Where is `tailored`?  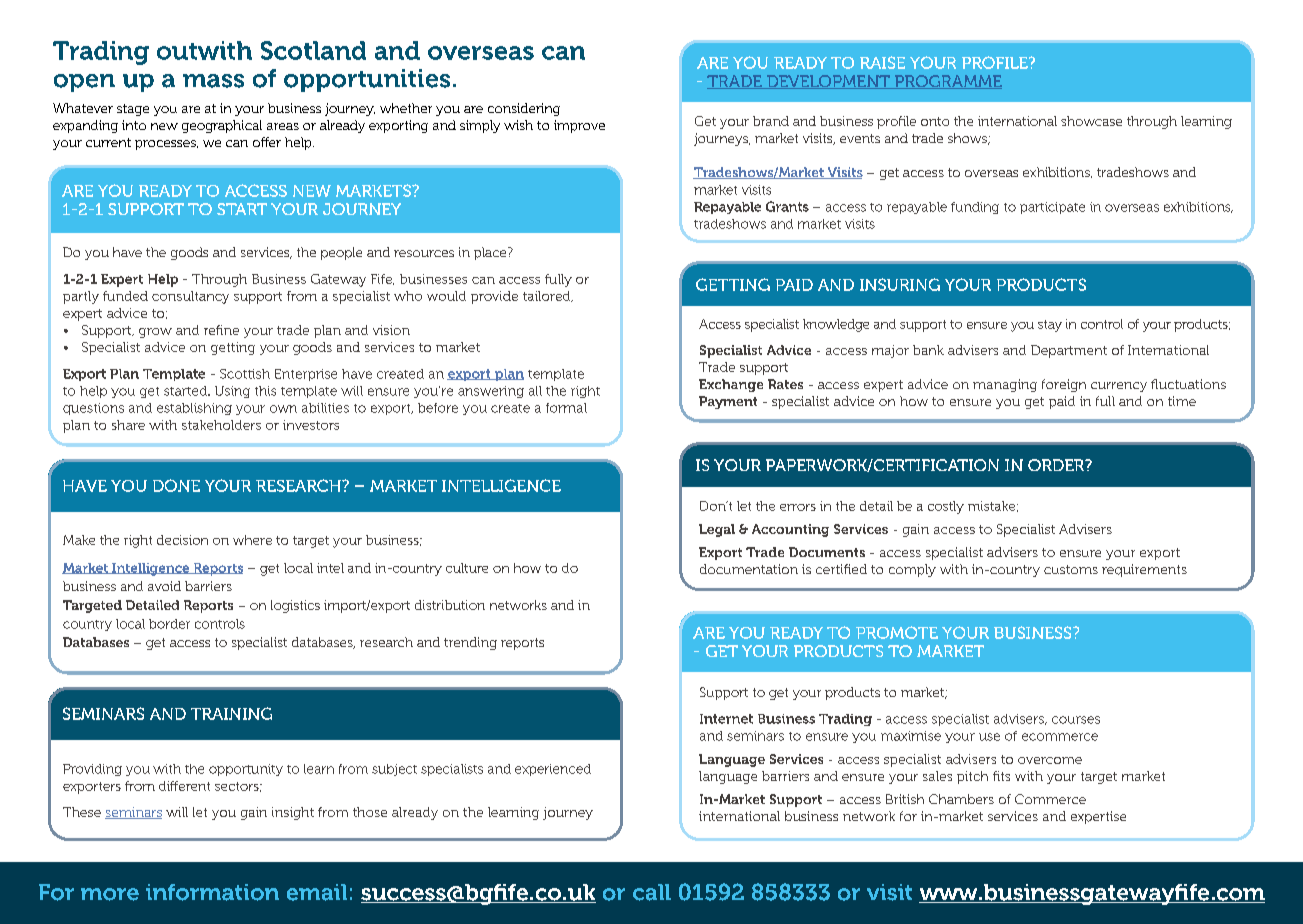 tailored is located at coordinates (548, 296).
